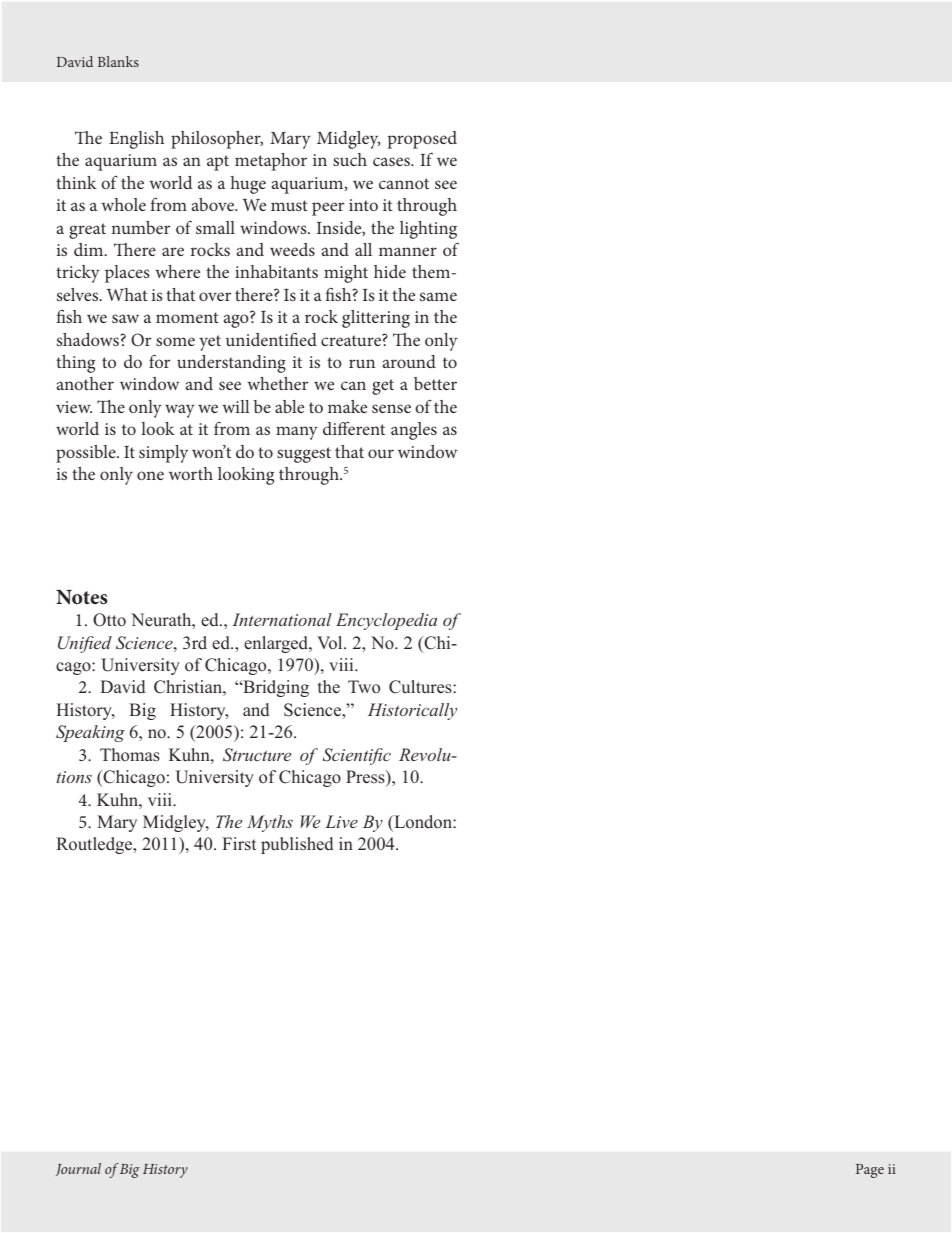 The height and width of the document is (1233, 952). Describe the element at coordinates (421, 687) in the document. I see `Cultures` at that location.
